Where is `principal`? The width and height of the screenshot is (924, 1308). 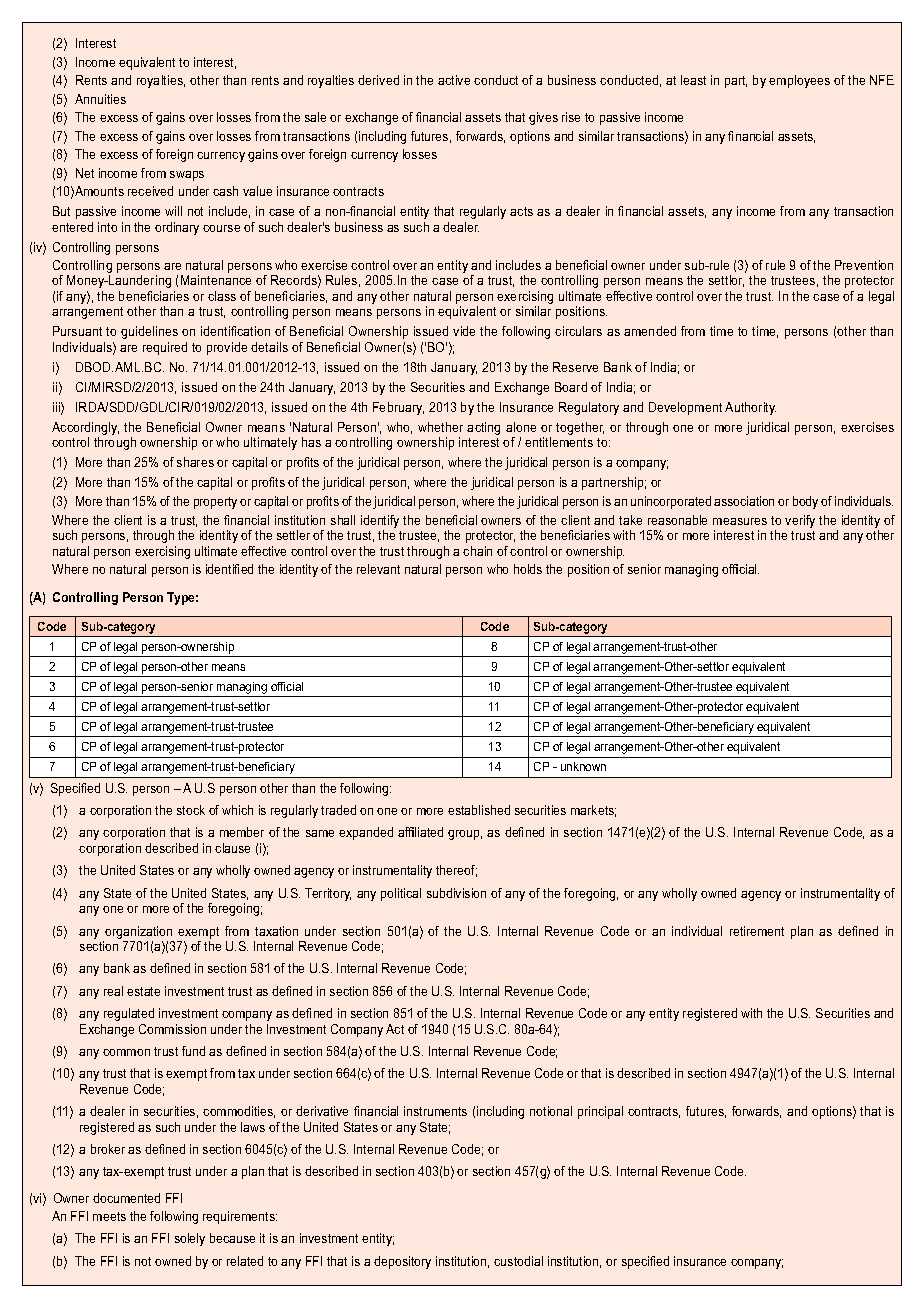 principal is located at coordinates (600, 1112).
